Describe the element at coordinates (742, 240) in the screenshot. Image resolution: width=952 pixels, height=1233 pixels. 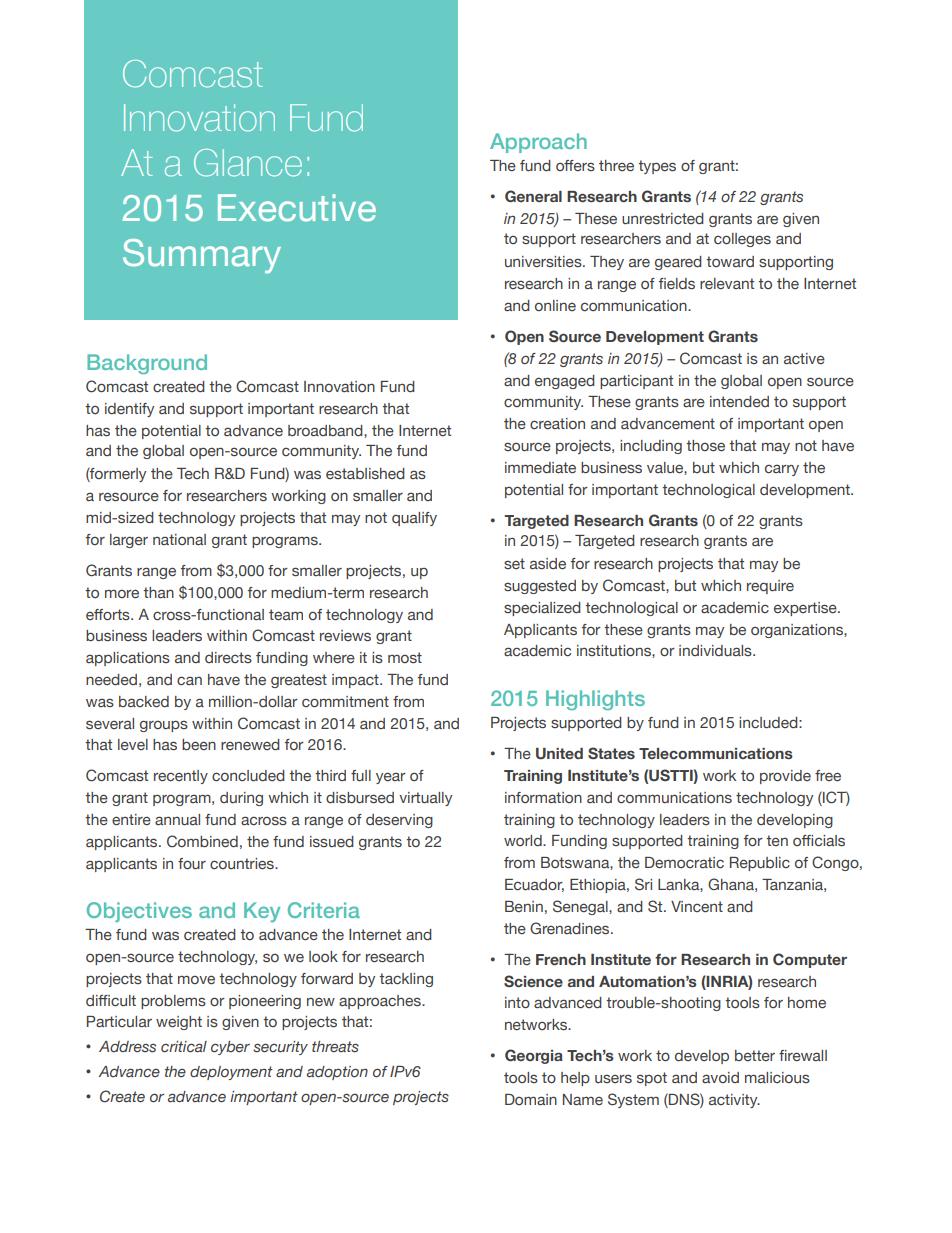
I see `colleges` at that location.
